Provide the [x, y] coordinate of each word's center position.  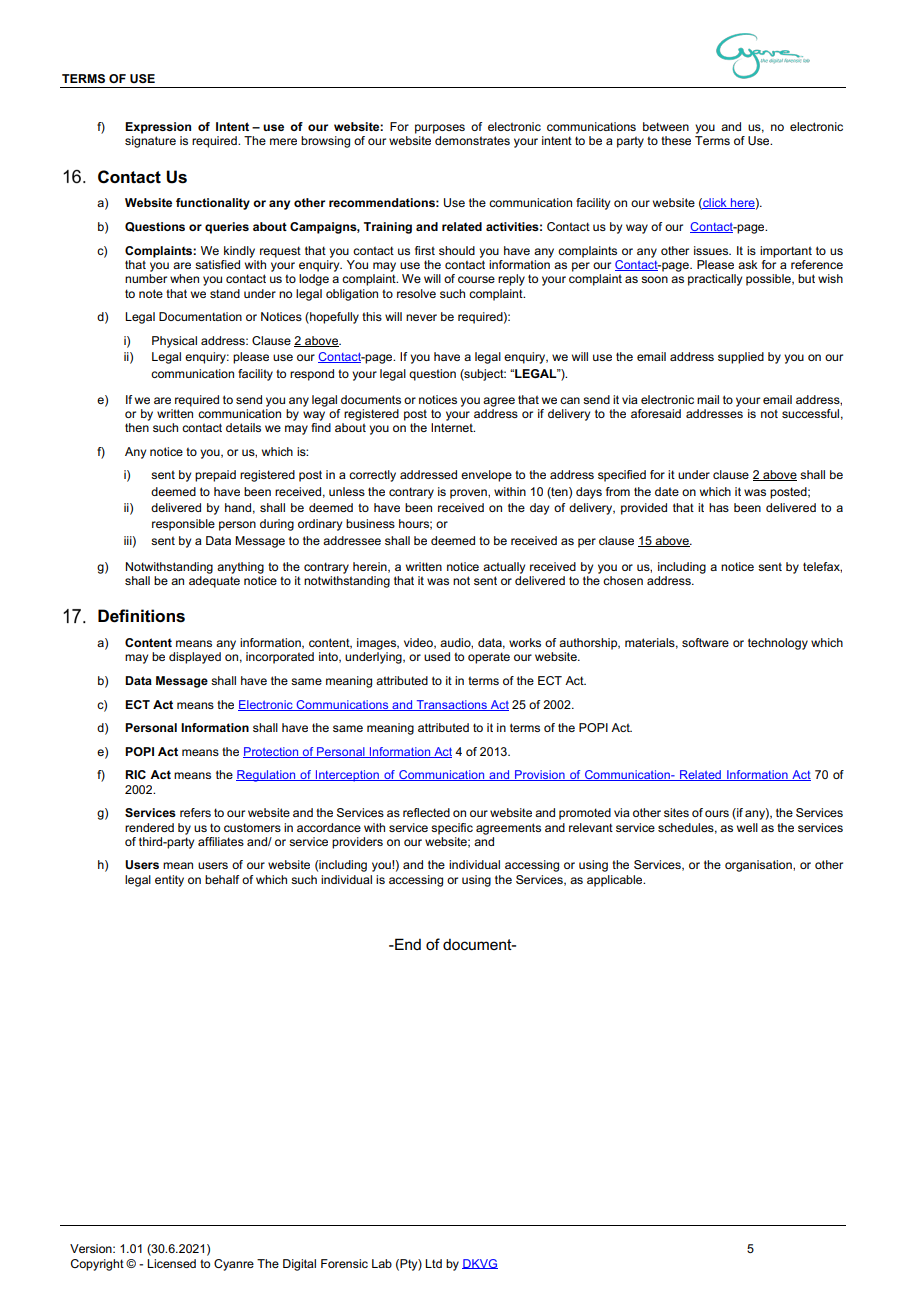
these [676, 140]
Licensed [171, 1263]
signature [150, 142]
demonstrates [472, 140]
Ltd [433, 1263]
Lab [382, 1263]
